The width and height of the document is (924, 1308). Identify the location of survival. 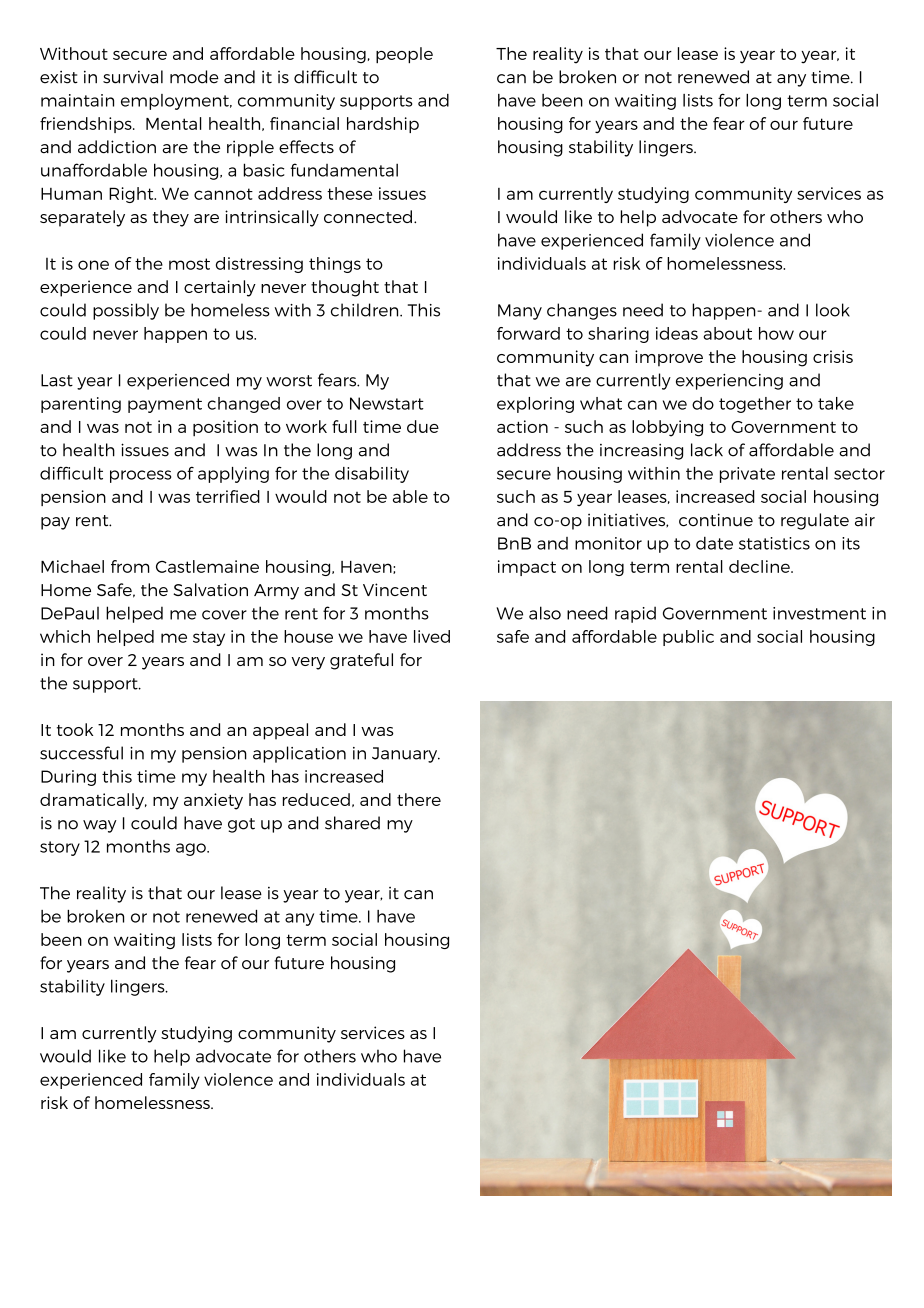
(133, 77).
